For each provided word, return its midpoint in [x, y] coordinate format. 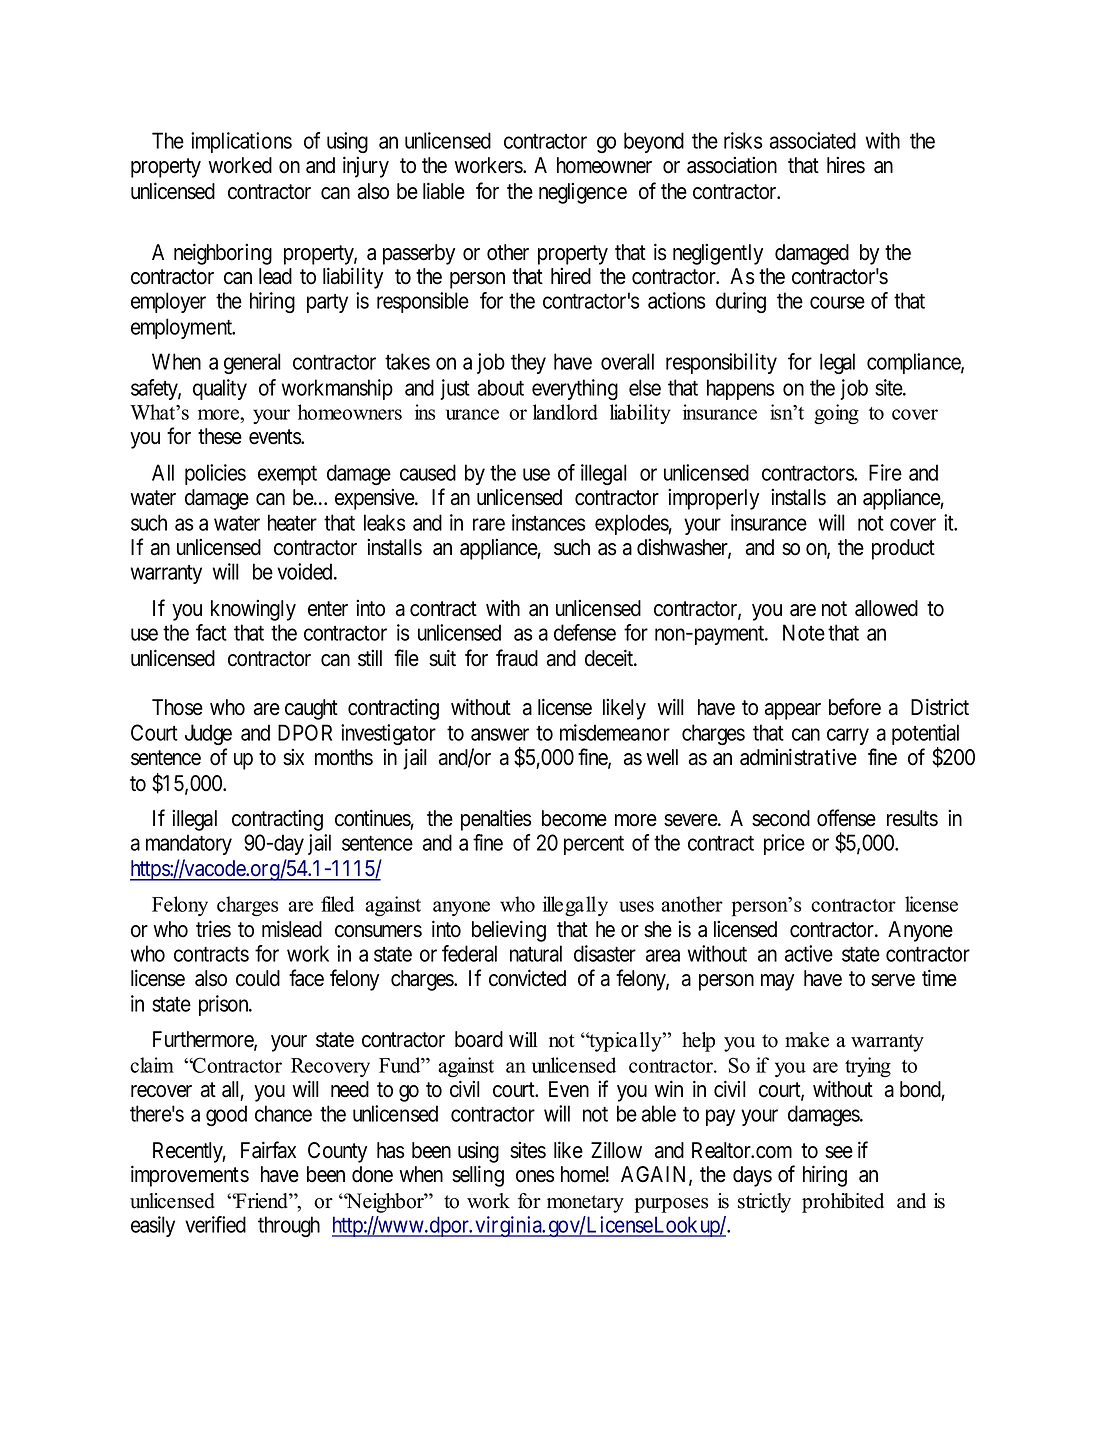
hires [846, 165]
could [258, 978]
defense [585, 632]
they [528, 363]
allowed [886, 608]
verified [215, 1224]
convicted [527, 978]
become [574, 818]
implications [241, 142]
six [293, 757]
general [252, 363]
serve [893, 980]
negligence [583, 193]
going [836, 414]
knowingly [253, 610]
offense [846, 818]
